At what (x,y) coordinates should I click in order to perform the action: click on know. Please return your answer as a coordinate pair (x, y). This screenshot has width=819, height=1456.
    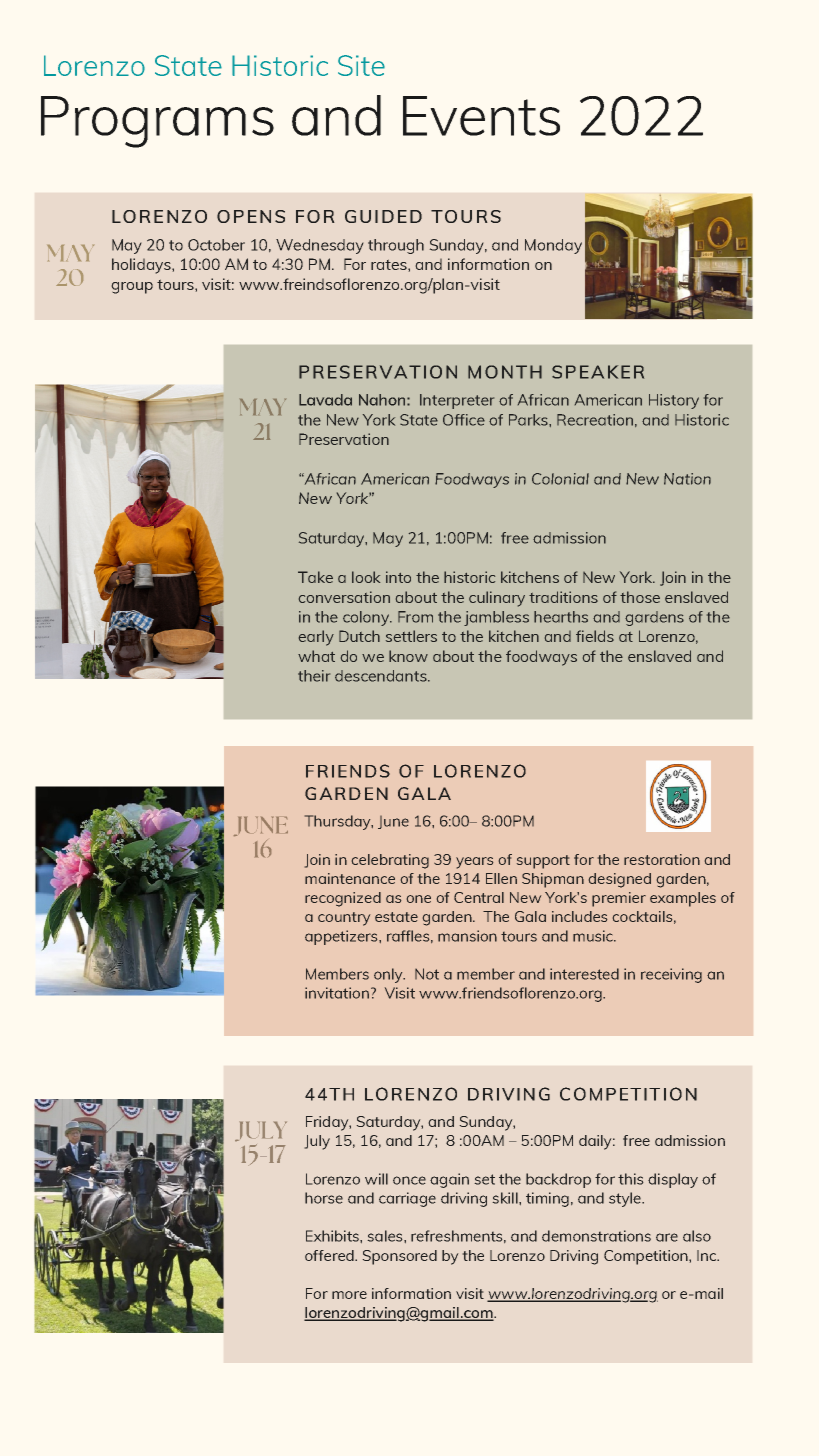
    Looking at the image, I should click on (408, 656).
